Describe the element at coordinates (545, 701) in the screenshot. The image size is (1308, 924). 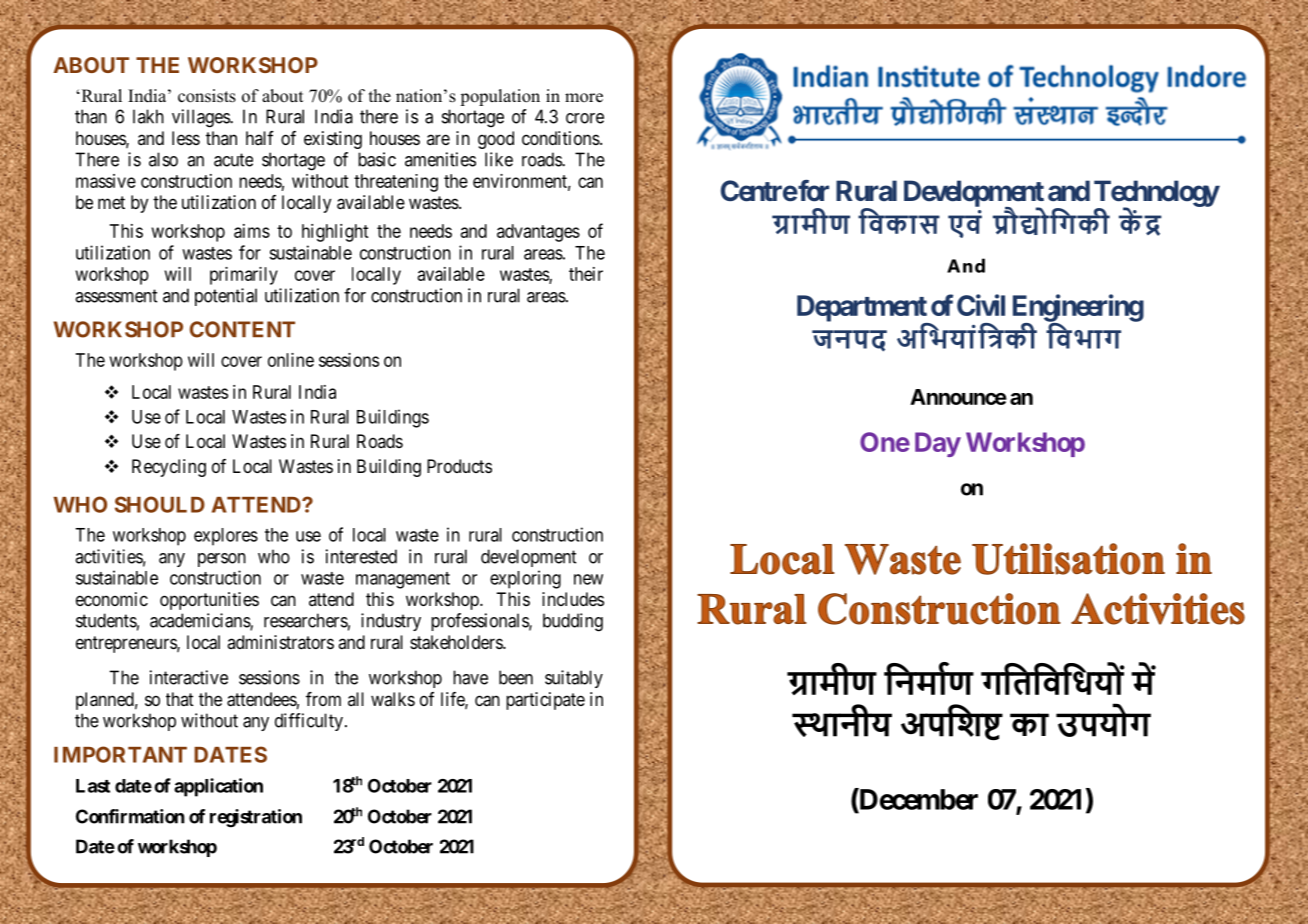
I see `participate` at that location.
